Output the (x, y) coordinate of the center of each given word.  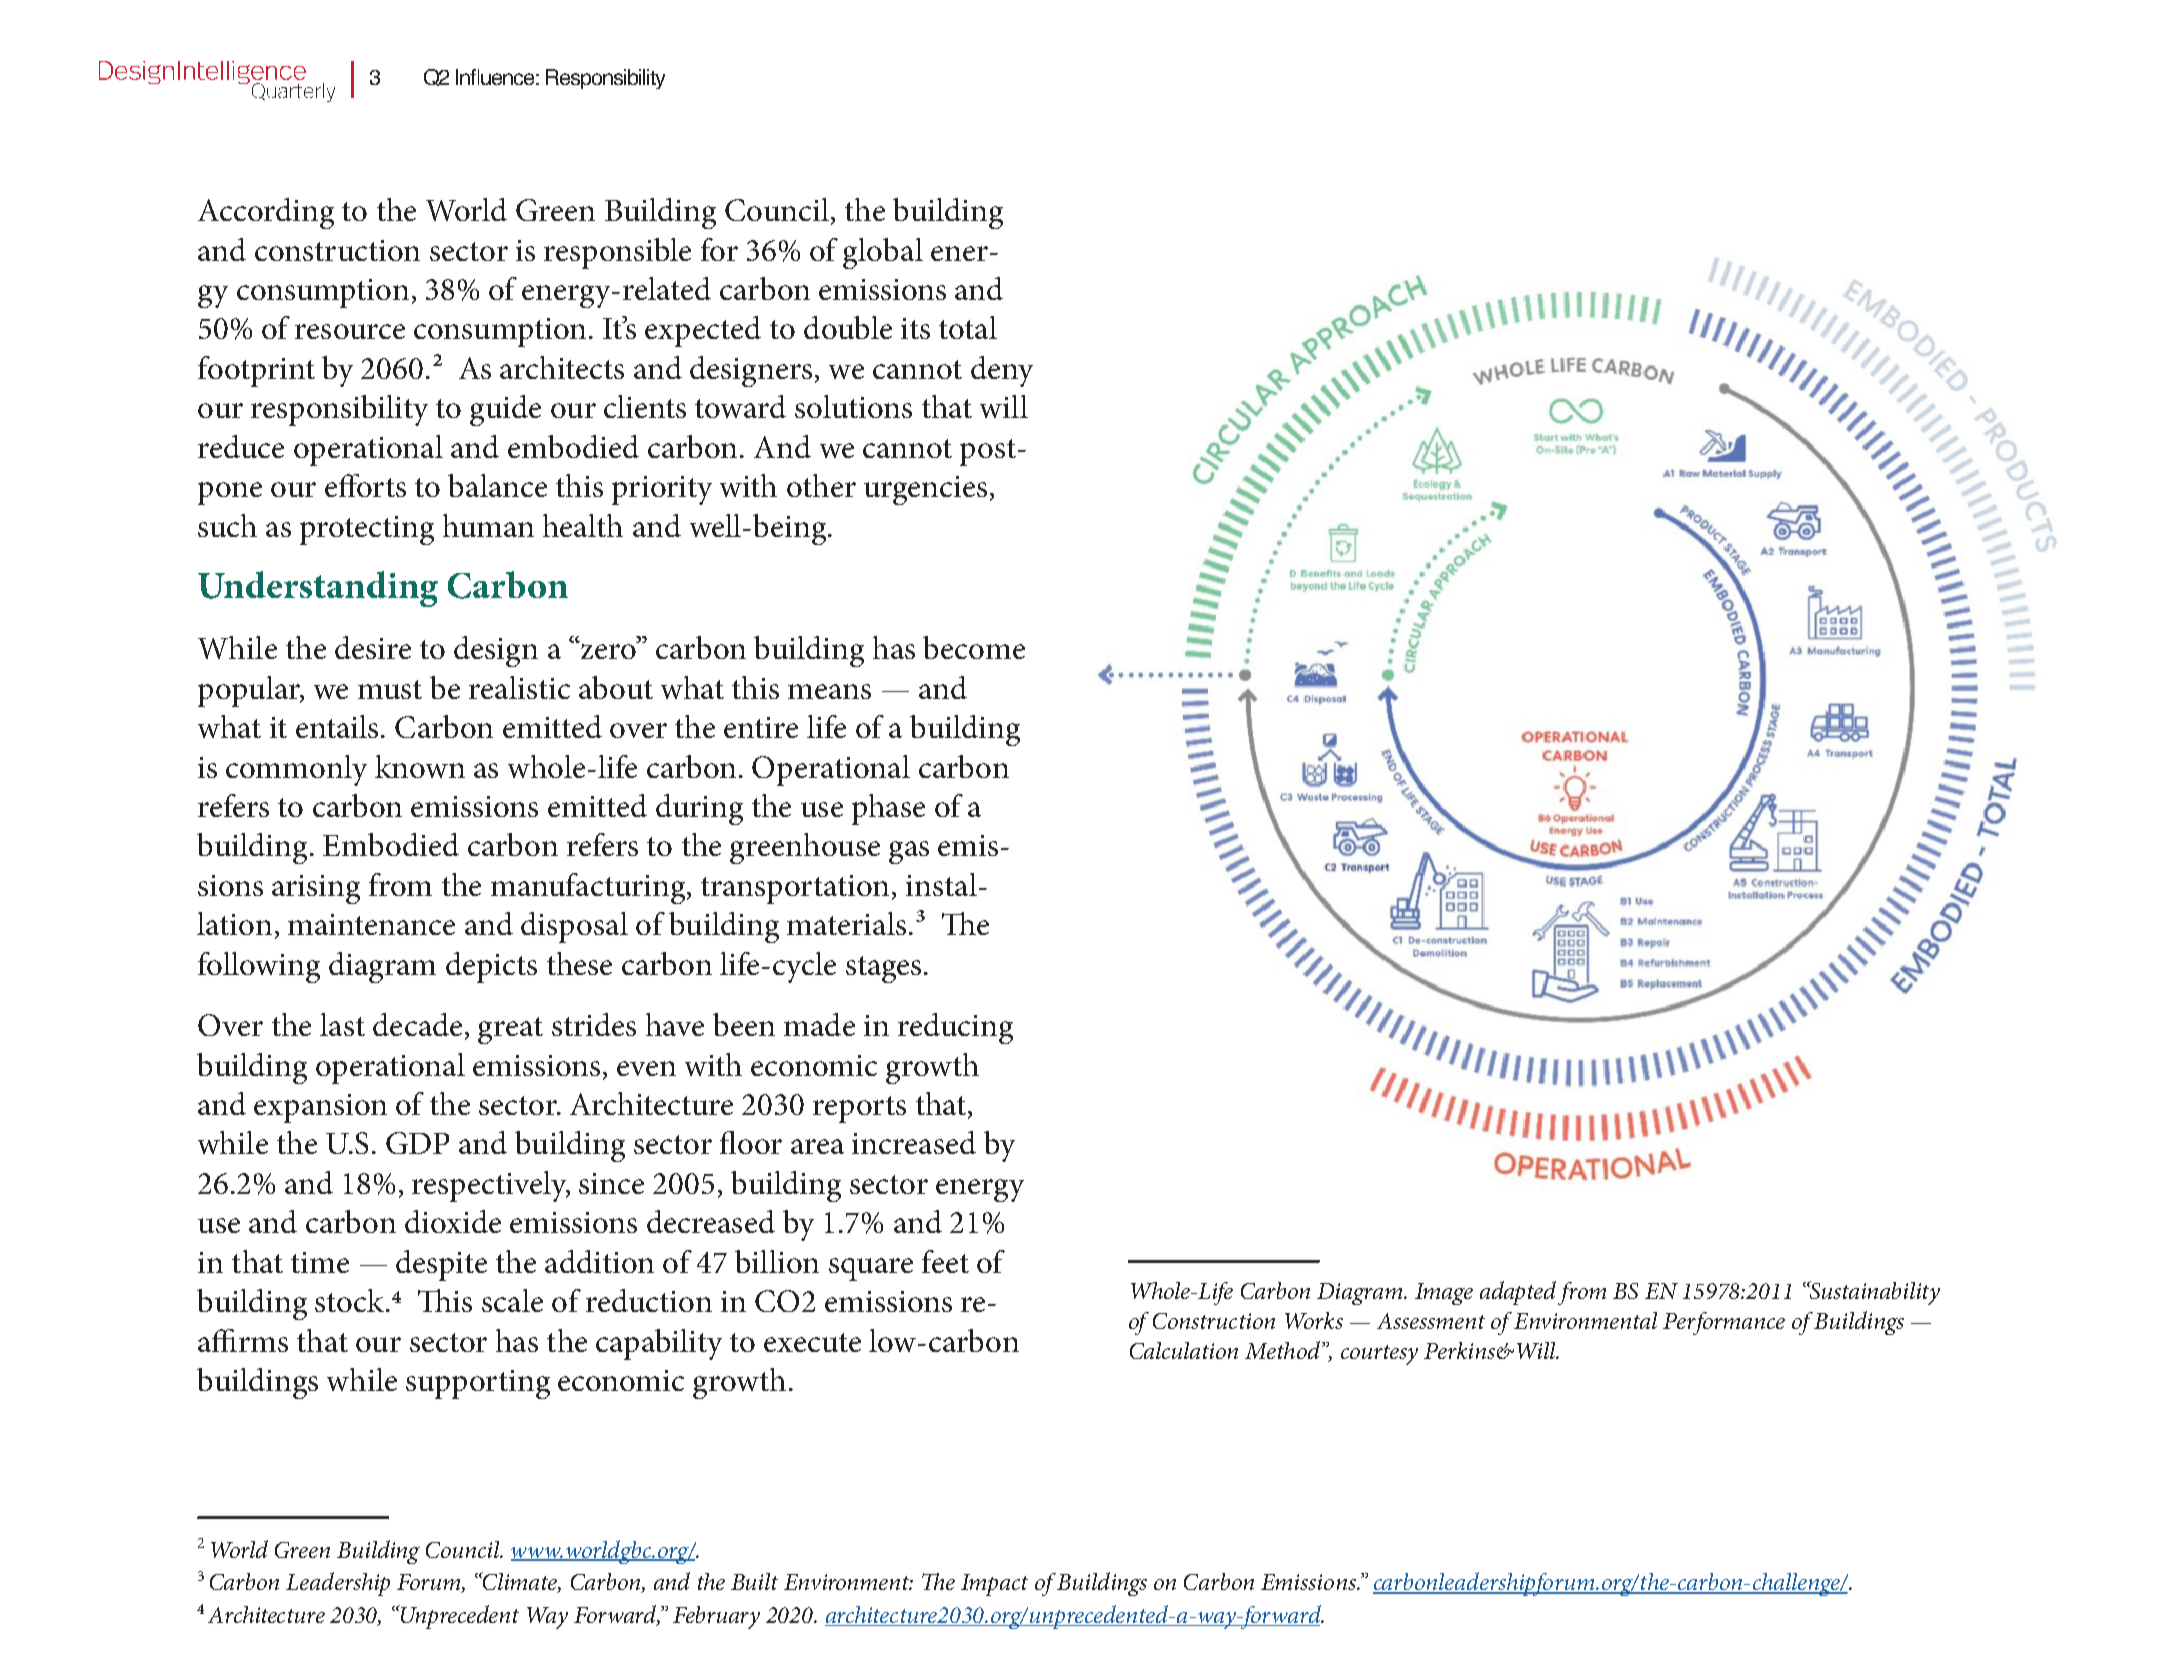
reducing (955, 1028)
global (883, 253)
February (716, 1617)
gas (909, 852)
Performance (1724, 1323)
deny (1002, 371)
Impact (994, 1585)
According (266, 213)
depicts (491, 967)
